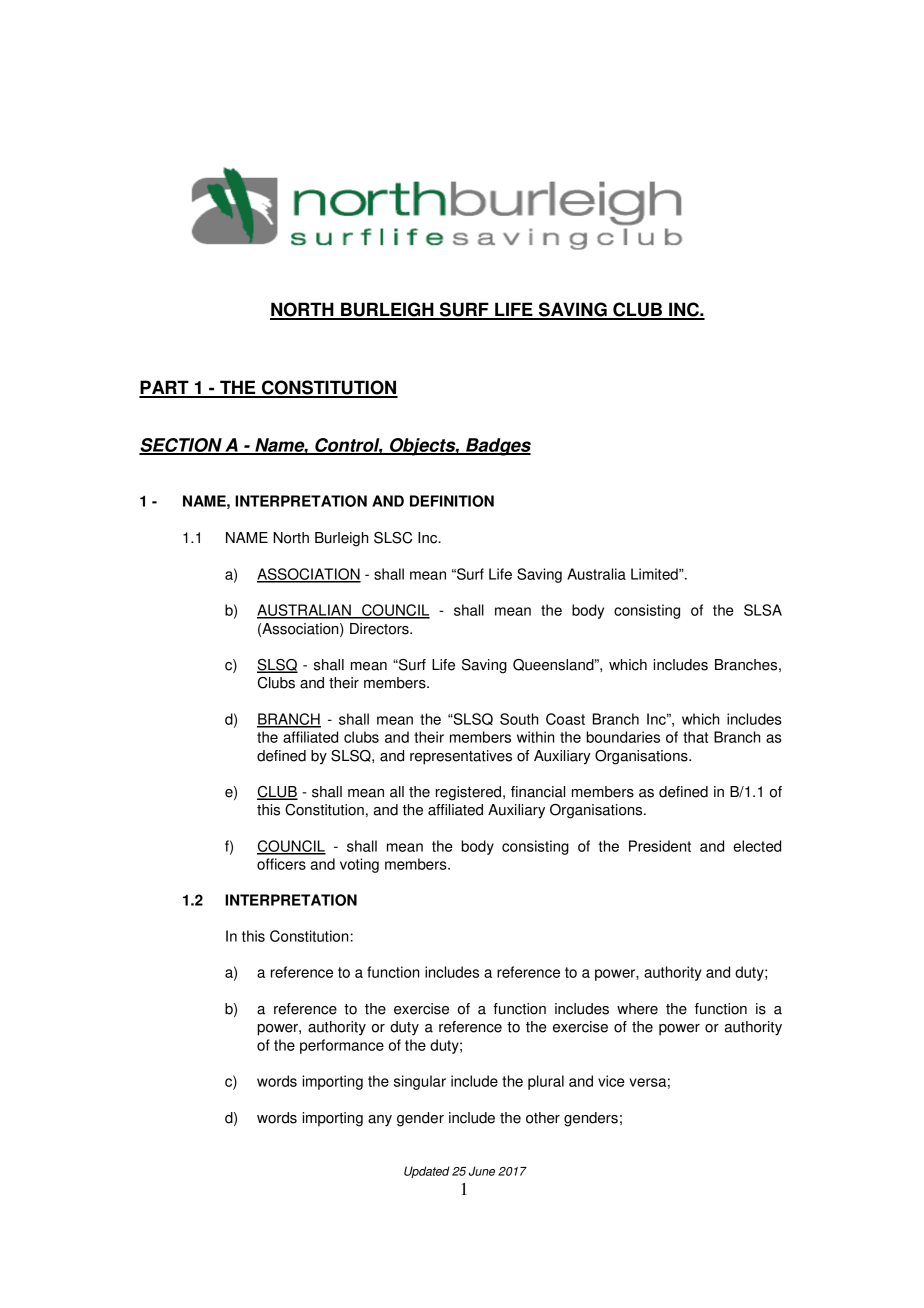 This screenshot has height=1308, width=924. I want to click on representatives, so click(461, 757).
